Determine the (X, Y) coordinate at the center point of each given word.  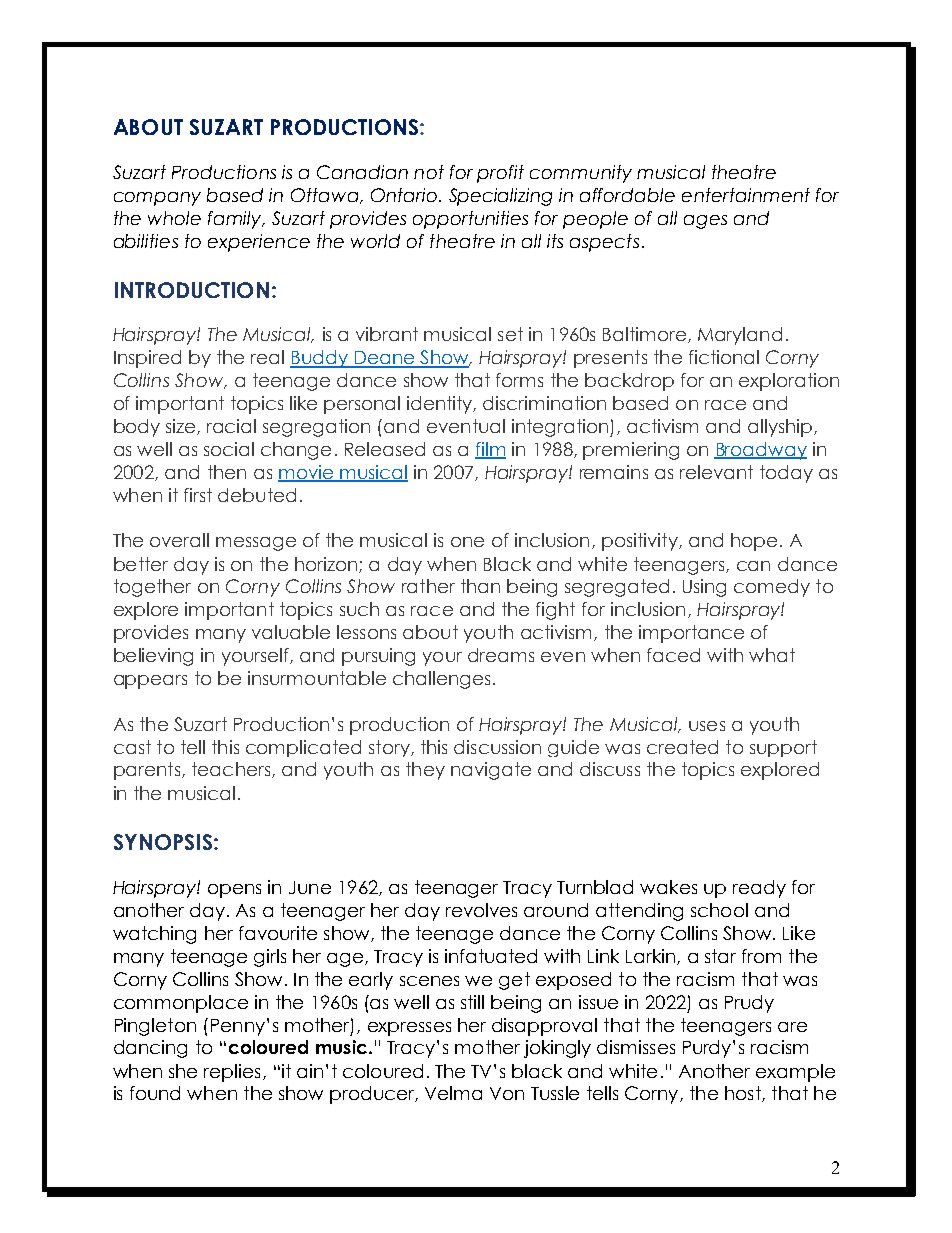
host (744, 1094)
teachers (232, 770)
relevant (716, 472)
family (236, 220)
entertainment (746, 195)
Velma (453, 1093)
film (490, 450)
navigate (491, 771)
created (682, 747)
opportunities (470, 220)
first (198, 495)
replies (232, 1073)
